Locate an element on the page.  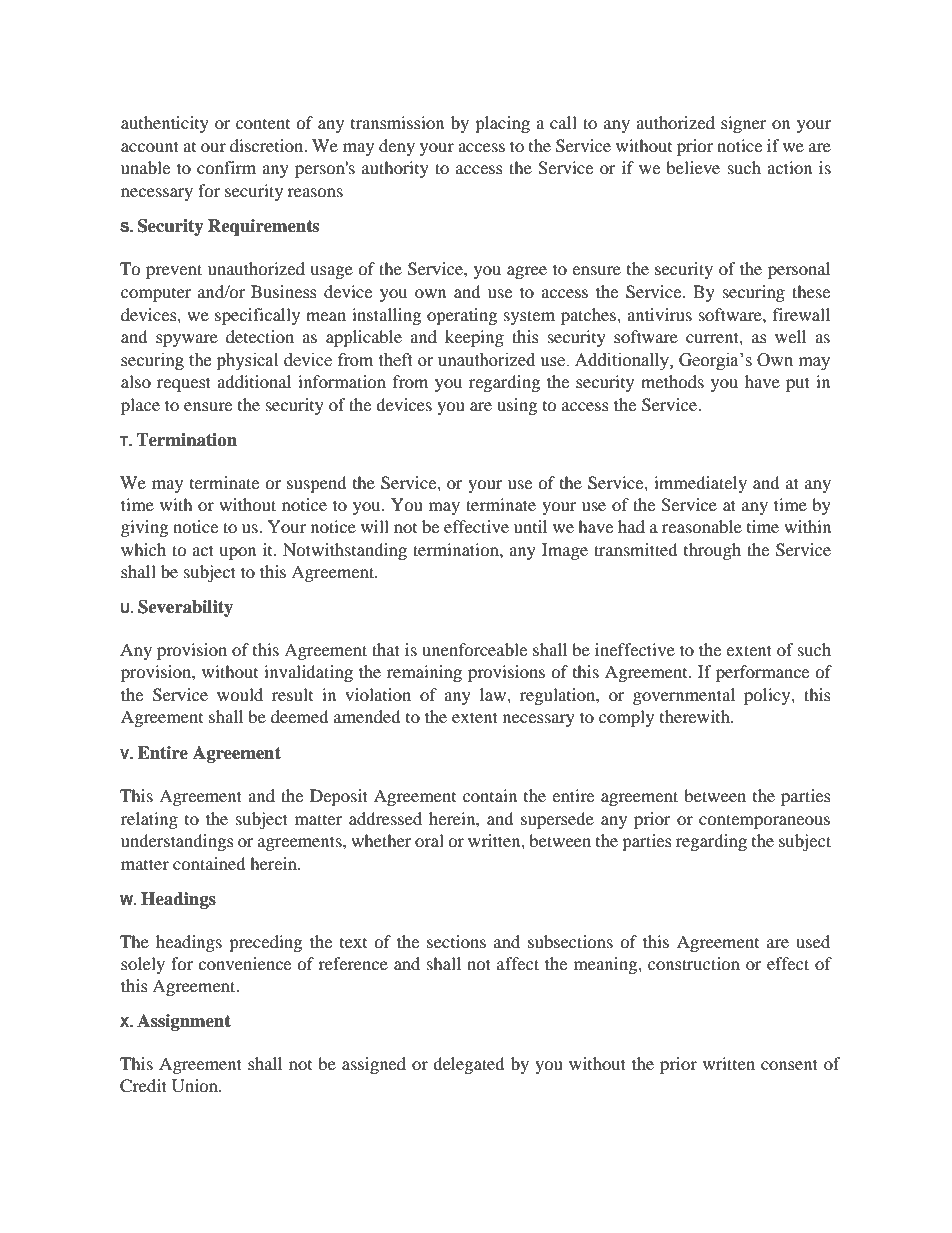
placing is located at coordinates (502, 124).
